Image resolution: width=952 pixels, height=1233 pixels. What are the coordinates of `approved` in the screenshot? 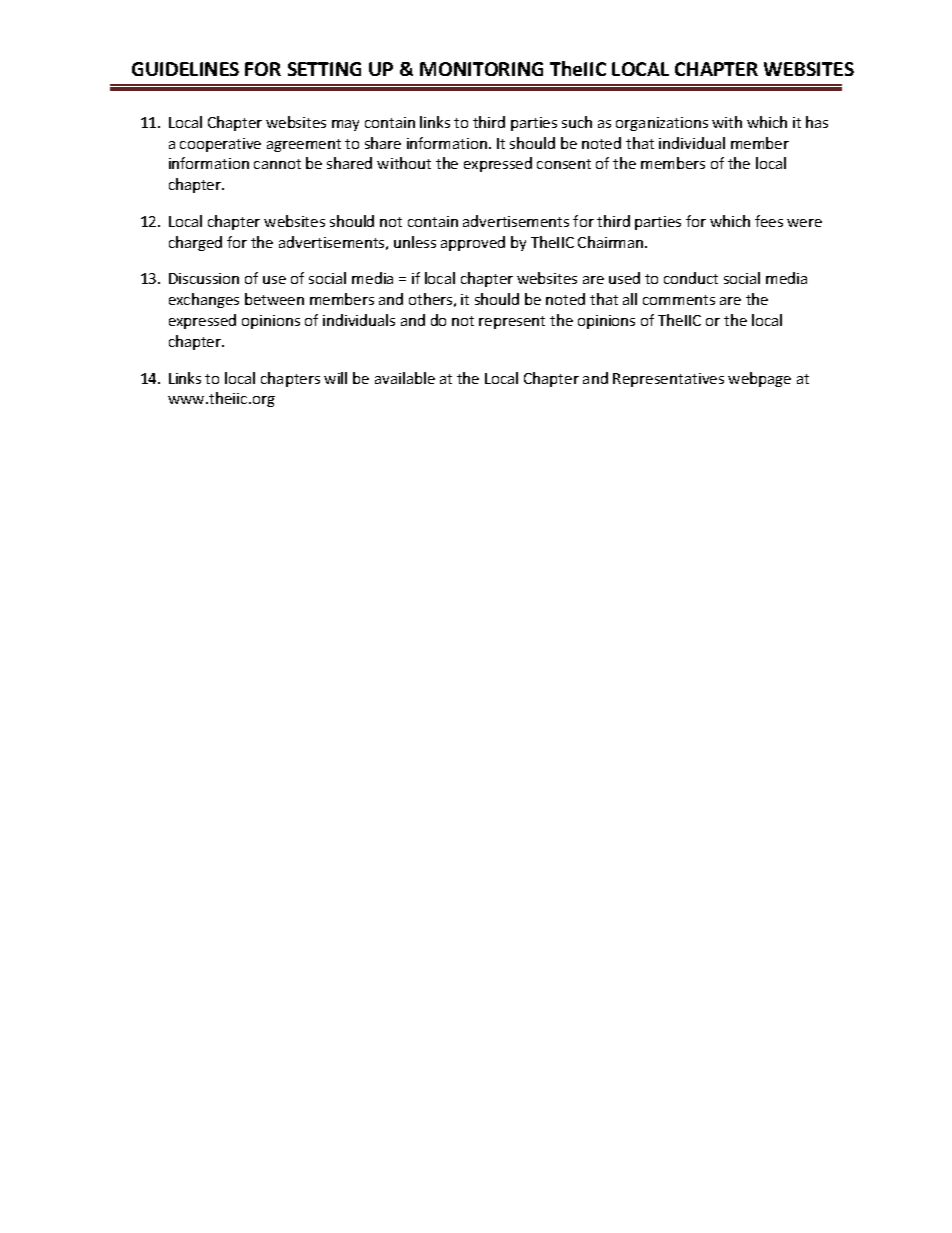 It's located at (473, 243).
